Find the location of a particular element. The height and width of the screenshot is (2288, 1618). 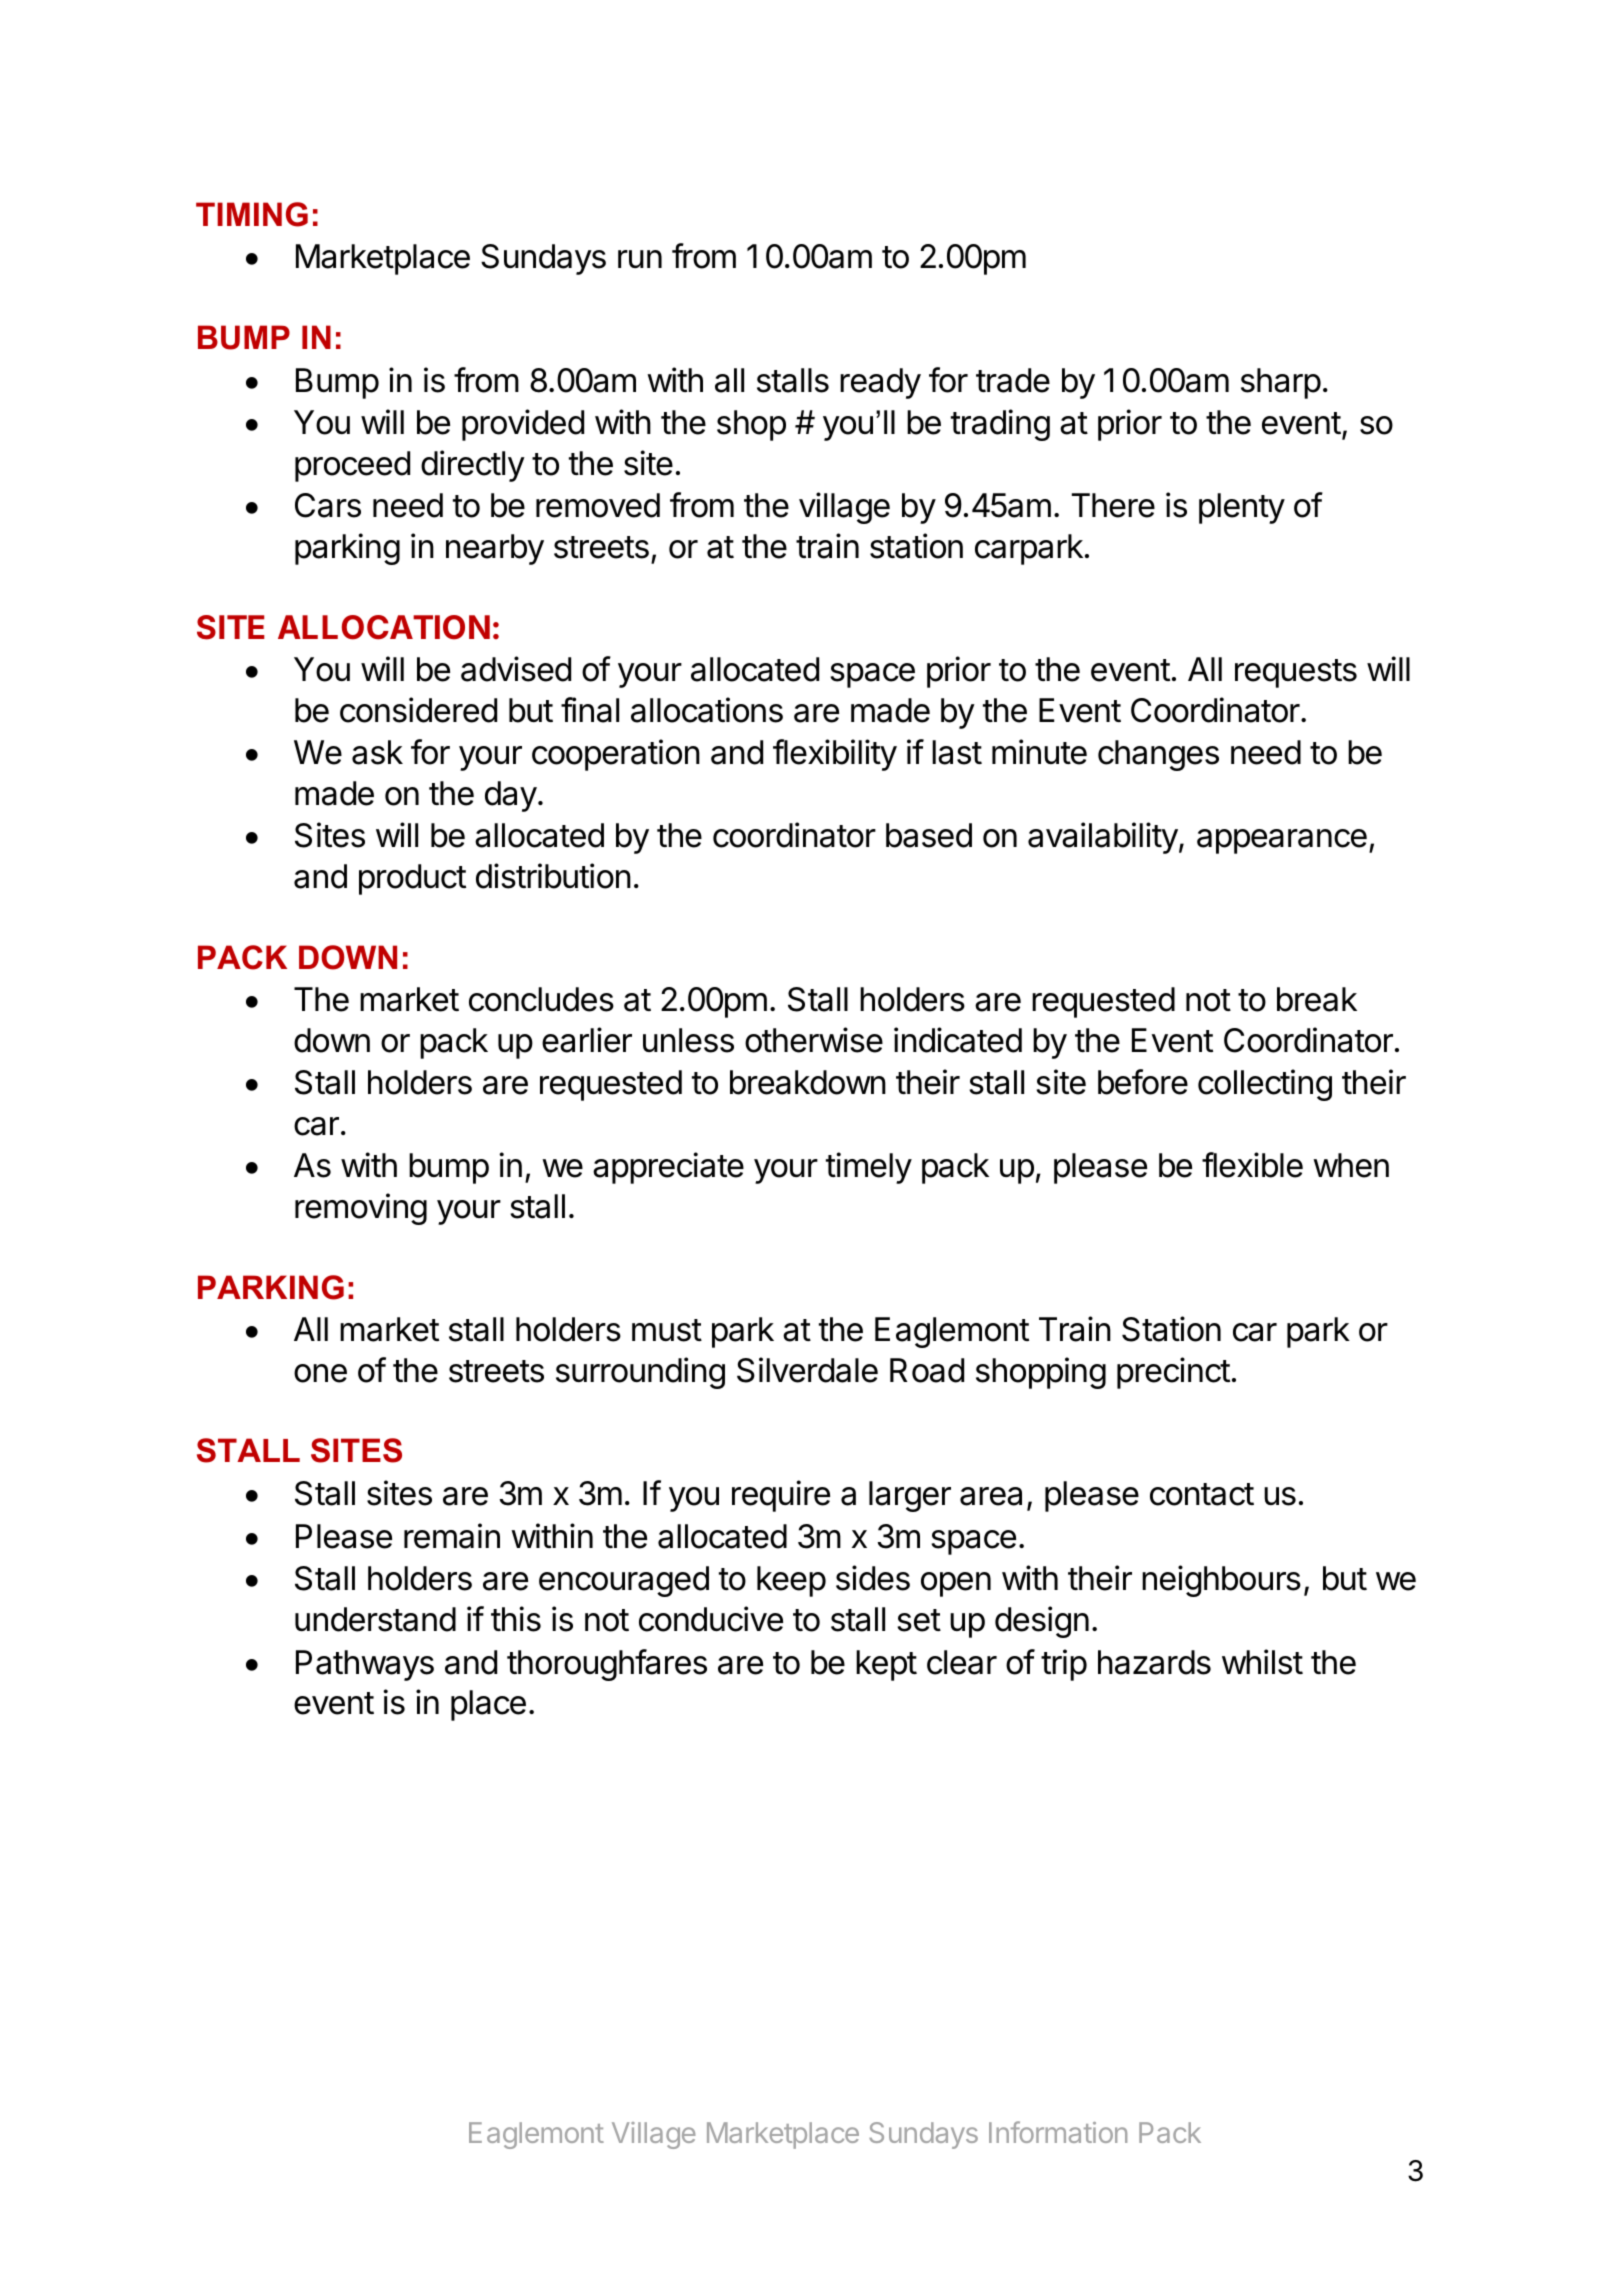

thoroughfares is located at coordinates (607, 1665).
